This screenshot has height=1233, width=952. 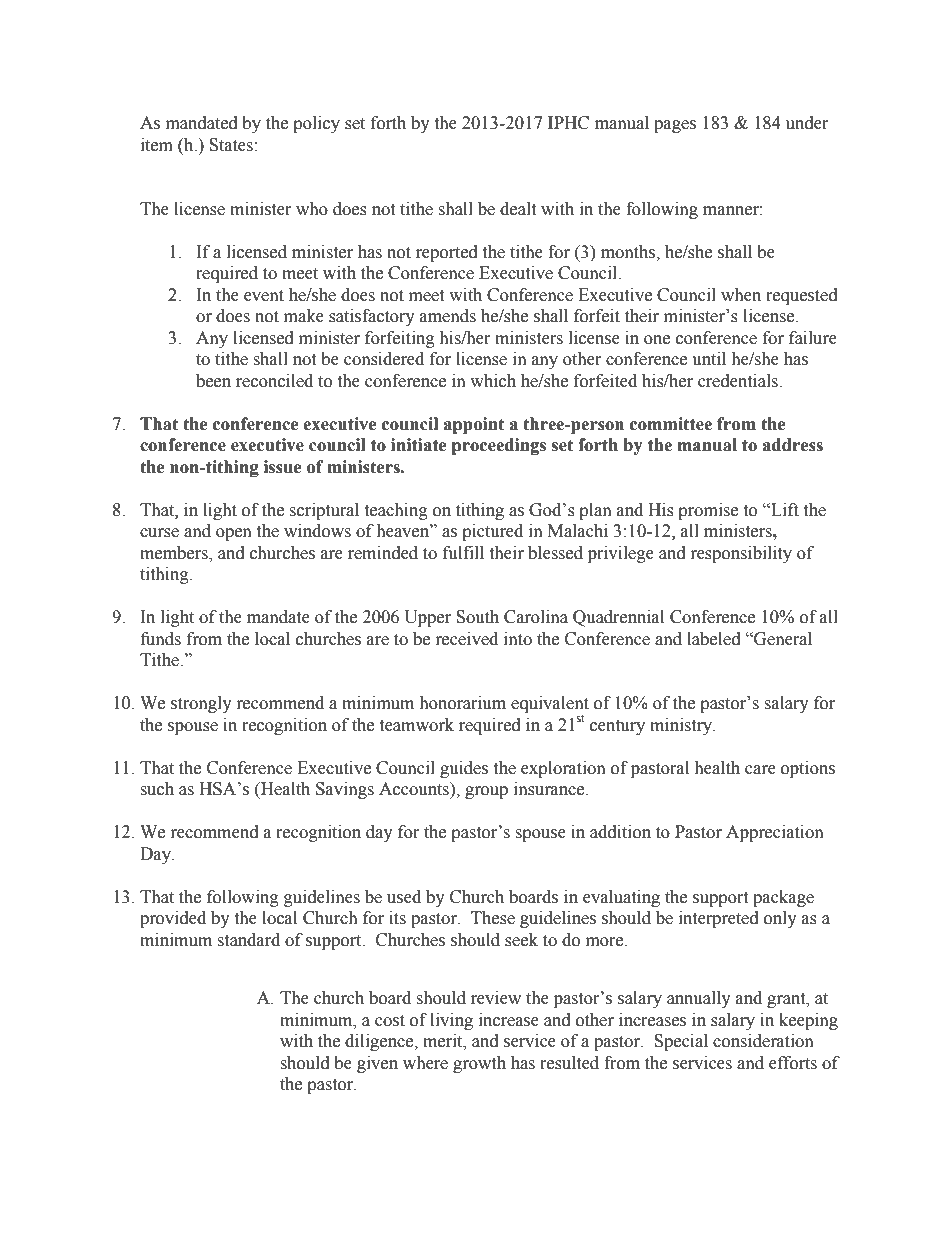 I want to click on standard, so click(x=248, y=940).
